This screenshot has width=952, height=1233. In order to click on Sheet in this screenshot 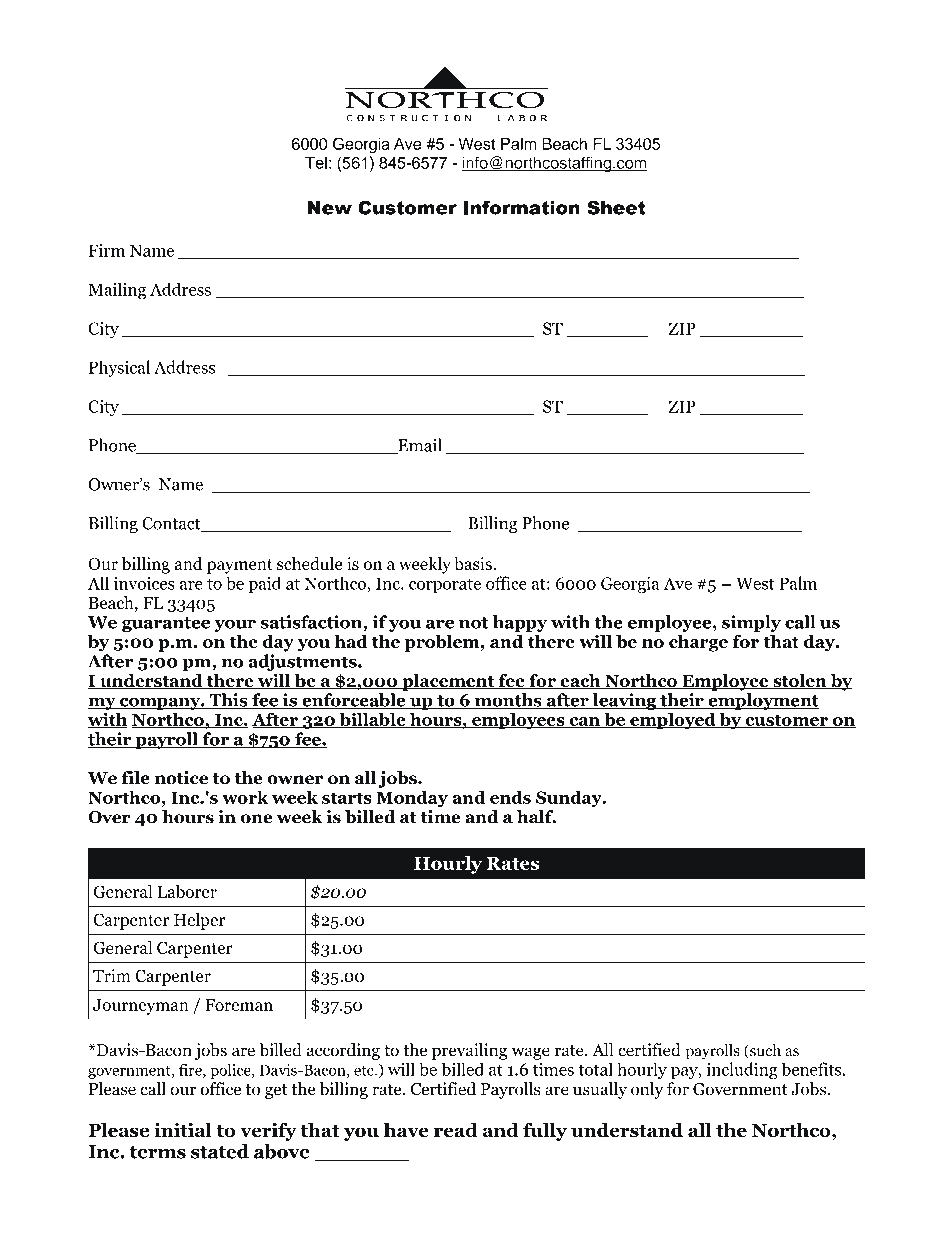, I will do `click(616, 207)`.
